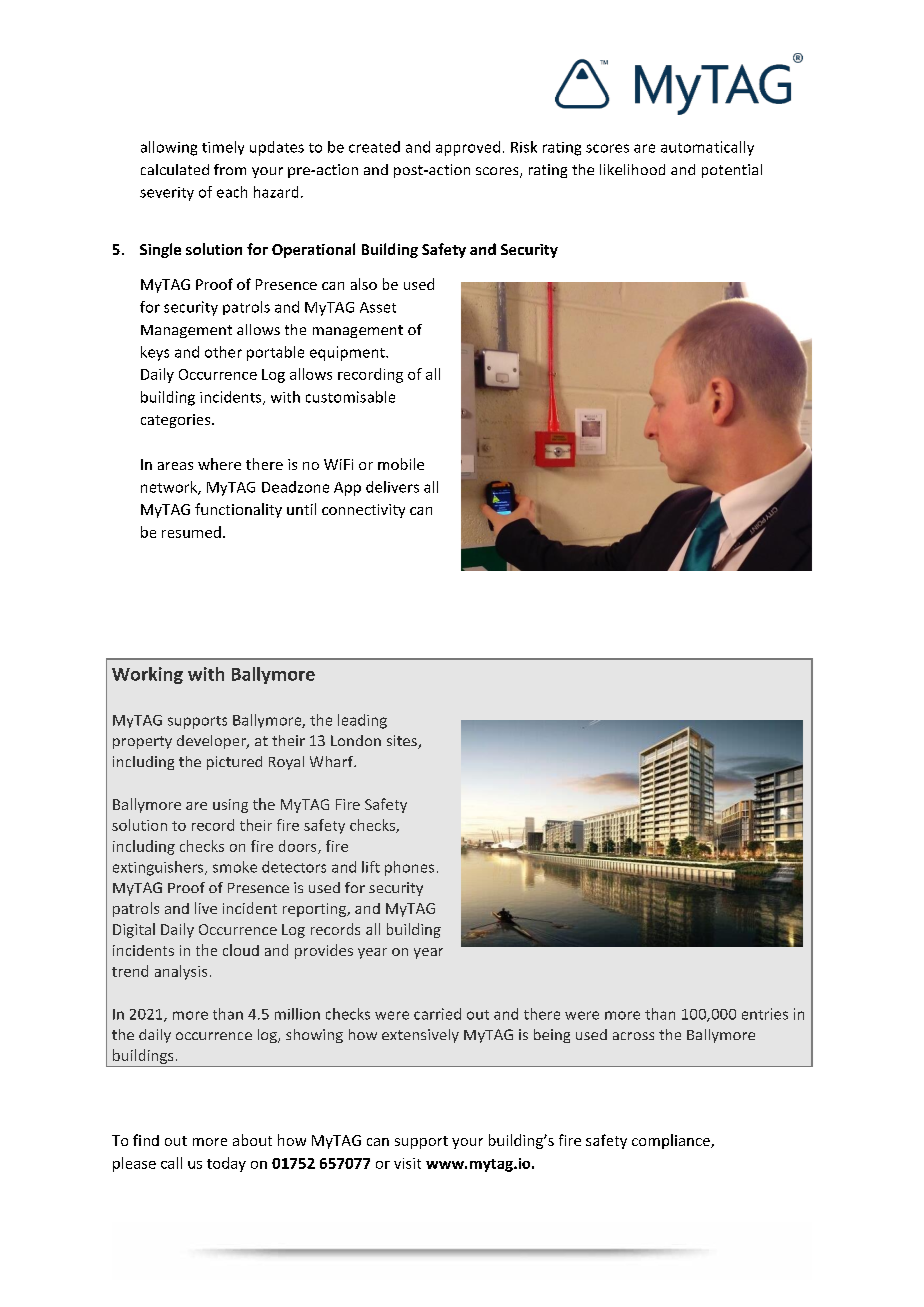 The image size is (924, 1307). Describe the element at coordinates (409, 868) in the screenshot. I see `phones` at that location.
